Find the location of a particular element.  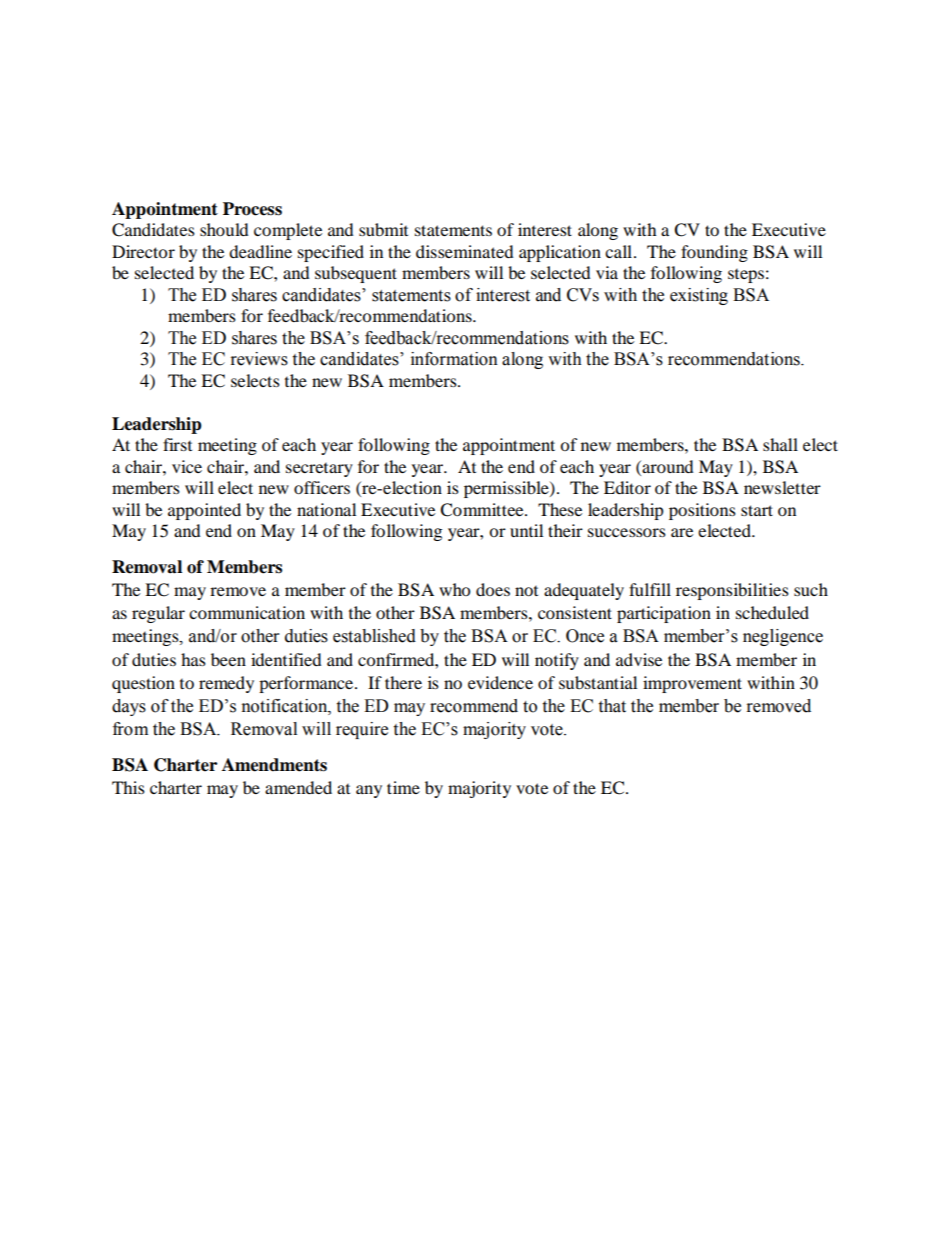

founding is located at coordinates (714, 253).
